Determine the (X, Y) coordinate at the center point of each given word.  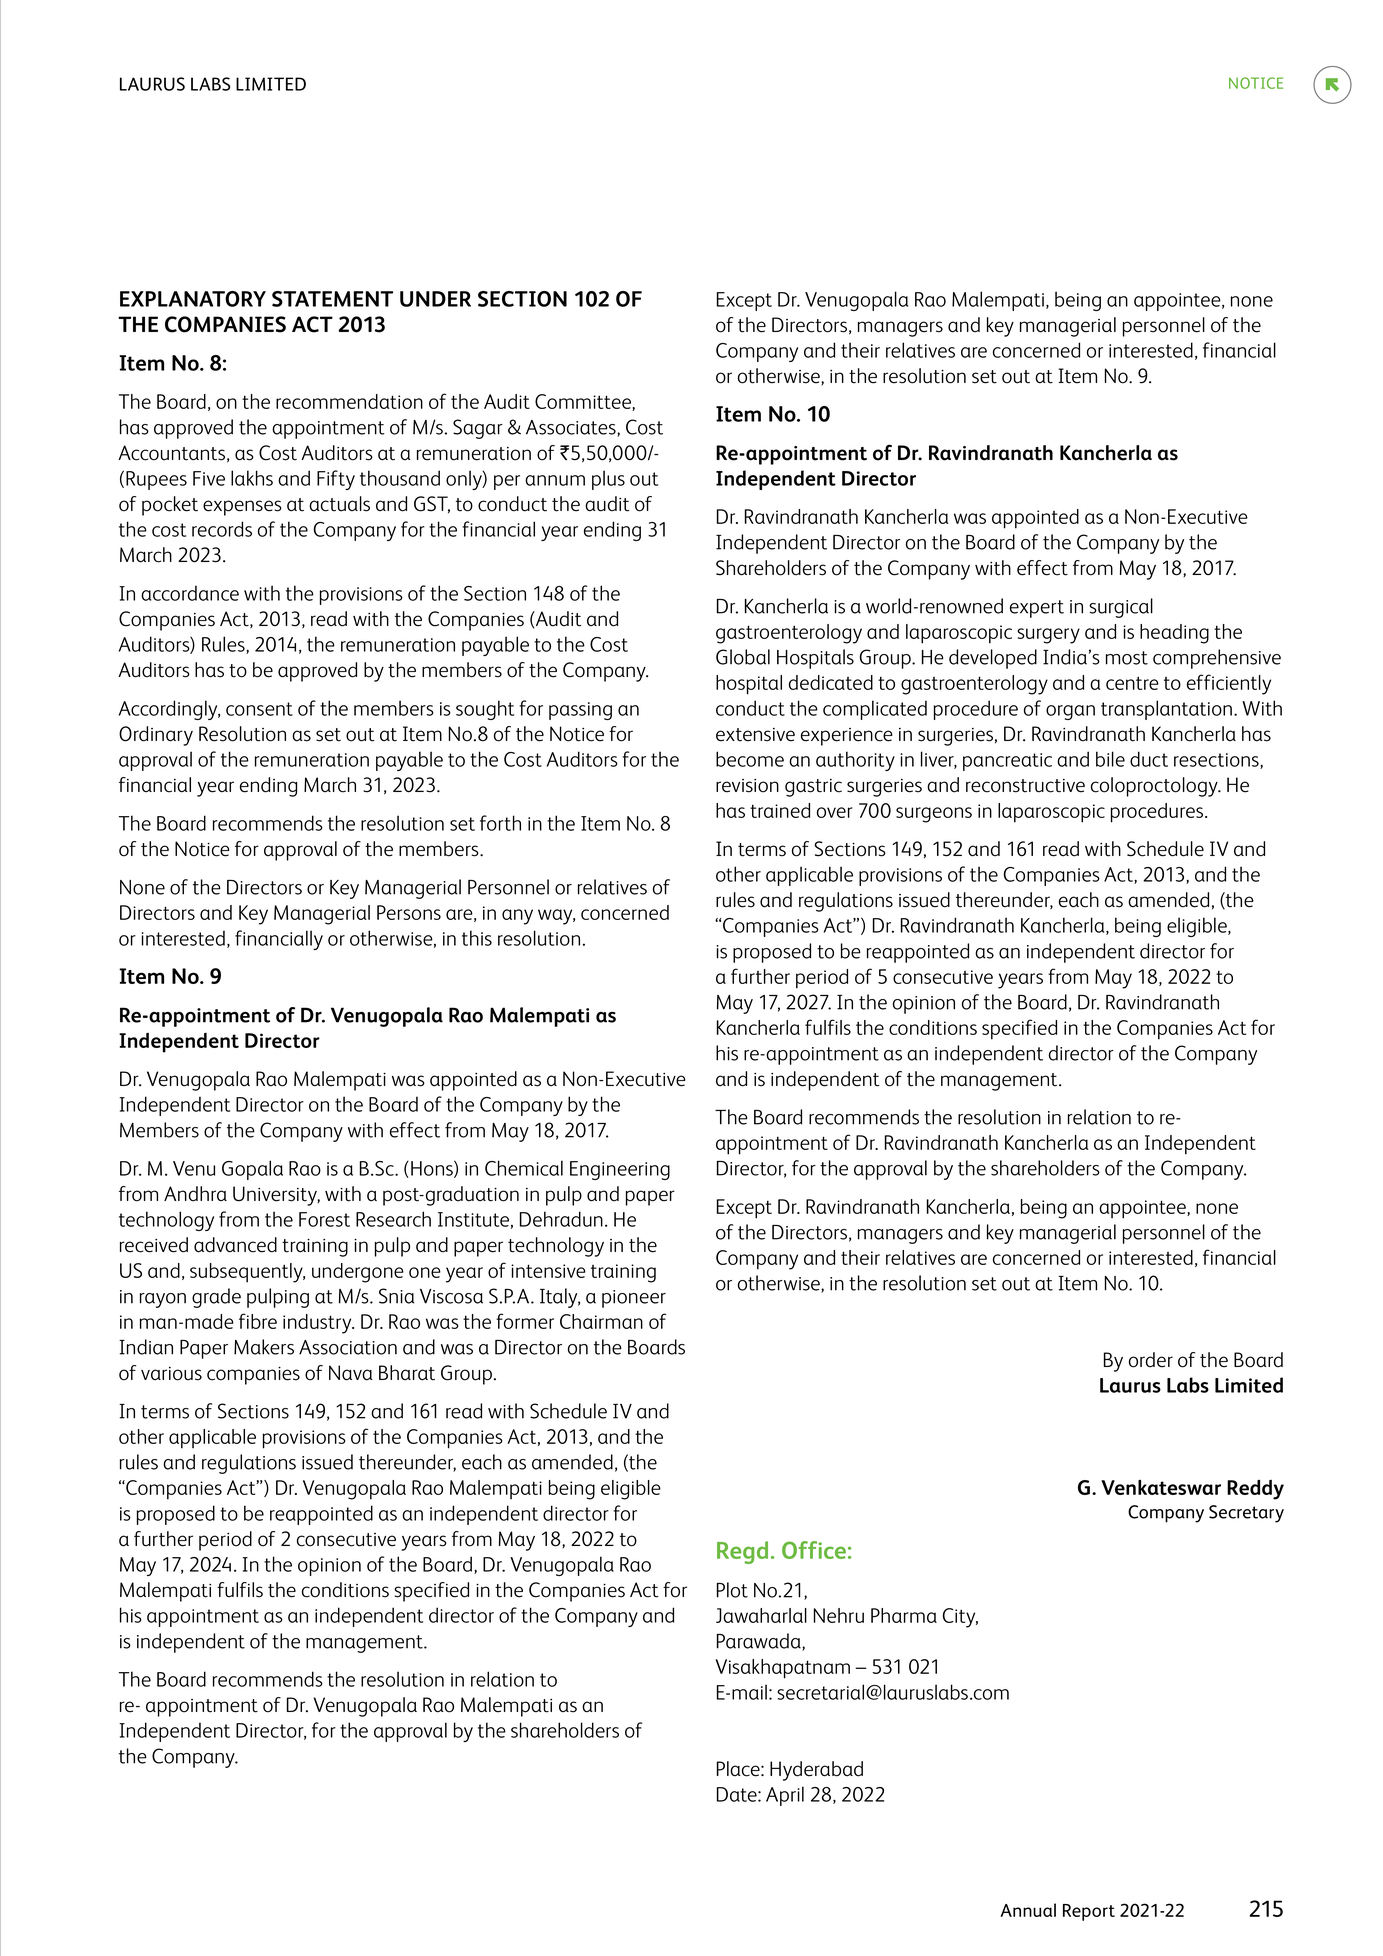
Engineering (620, 1170)
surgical (1121, 608)
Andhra (195, 1194)
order (1151, 1360)
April (785, 1796)
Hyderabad (816, 1771)
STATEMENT (332, 299)
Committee (584, 402)
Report (1089, 1912)
